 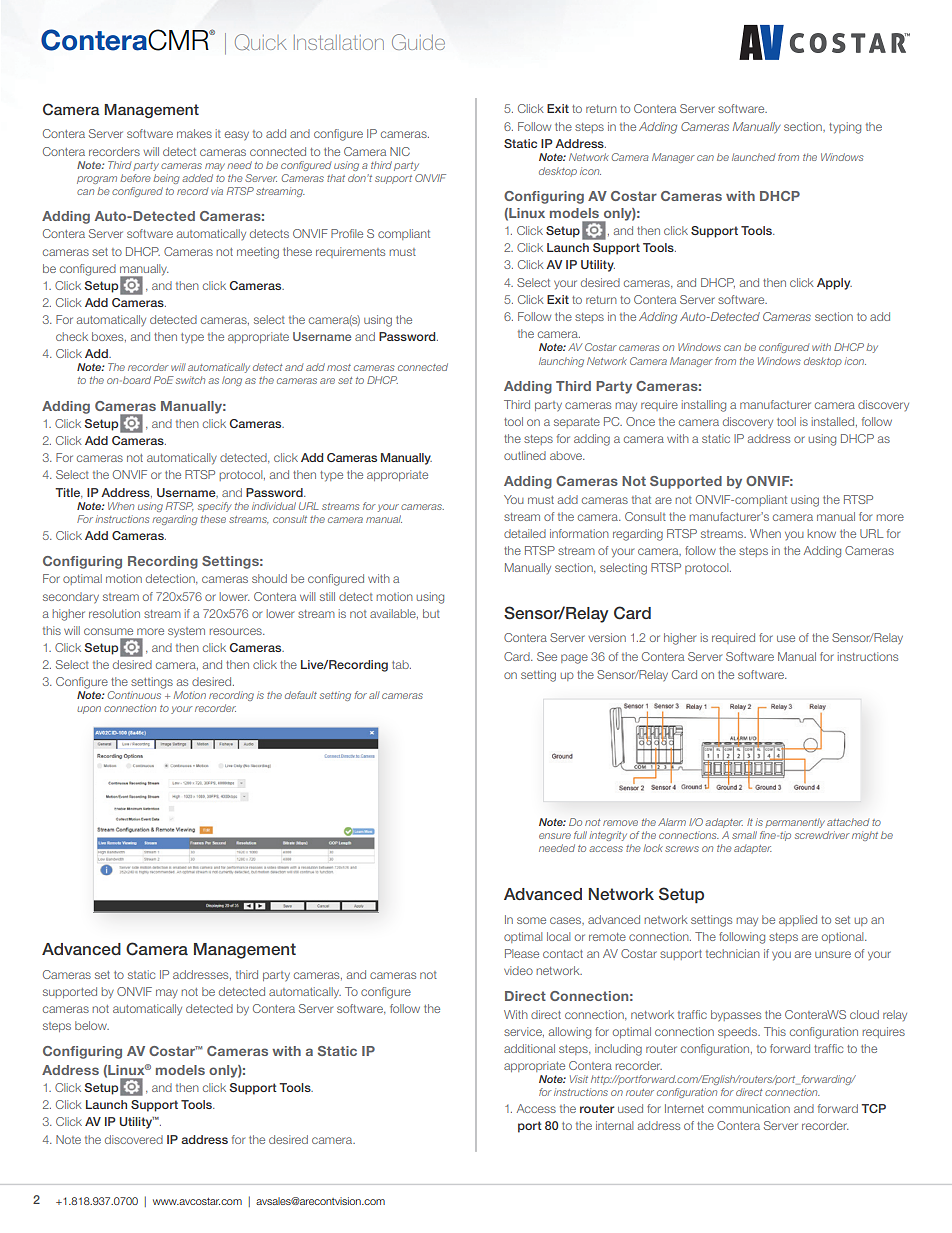 What do you see at coordinates (555, 836) in the image?
I see `ensure` at bounding box center [555, 836].
